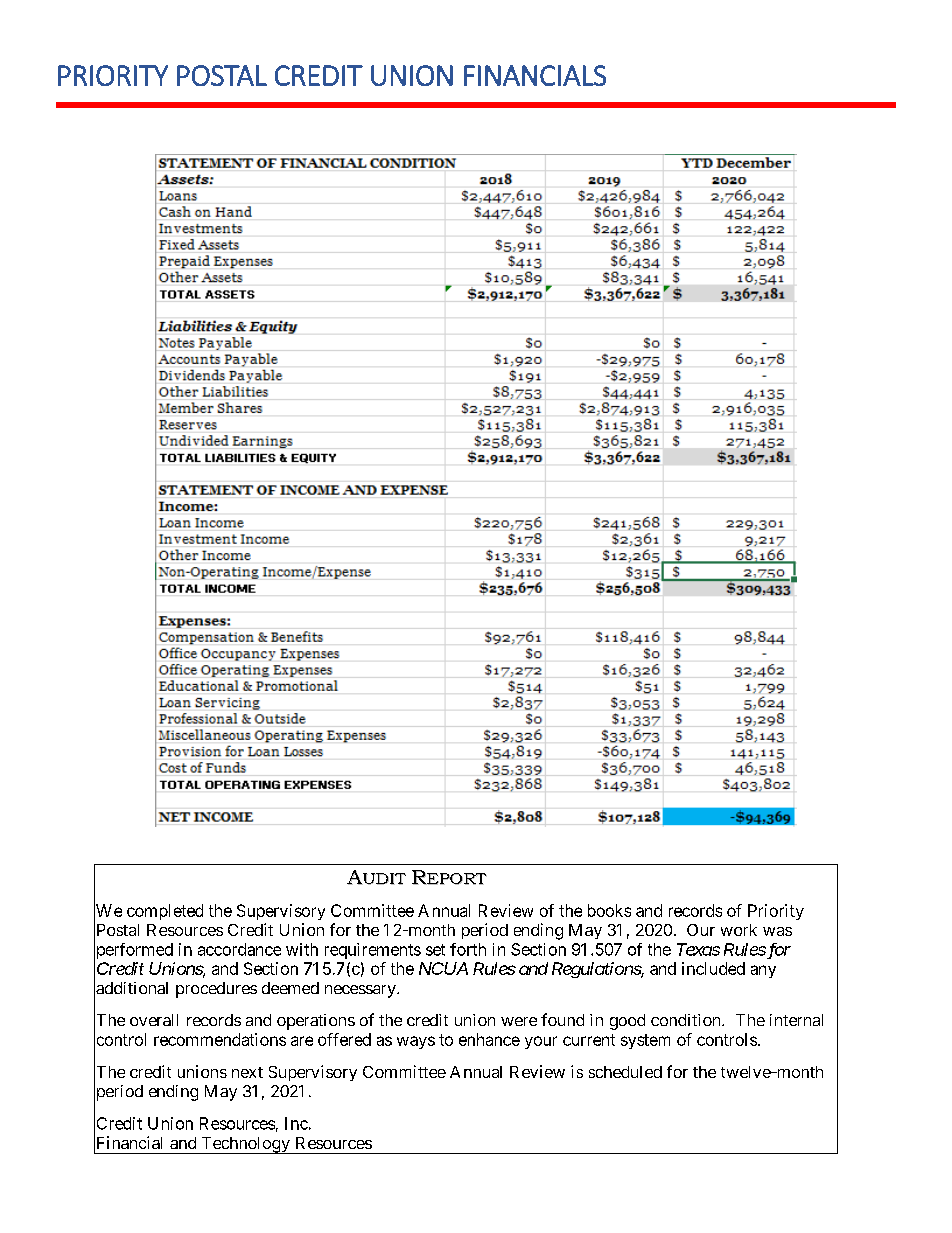 The height and width of the image is (1233, 952). What do you see at coordinates (245, 1145) in the image?
I see `Technology` at bounding box center [245, 1145].
